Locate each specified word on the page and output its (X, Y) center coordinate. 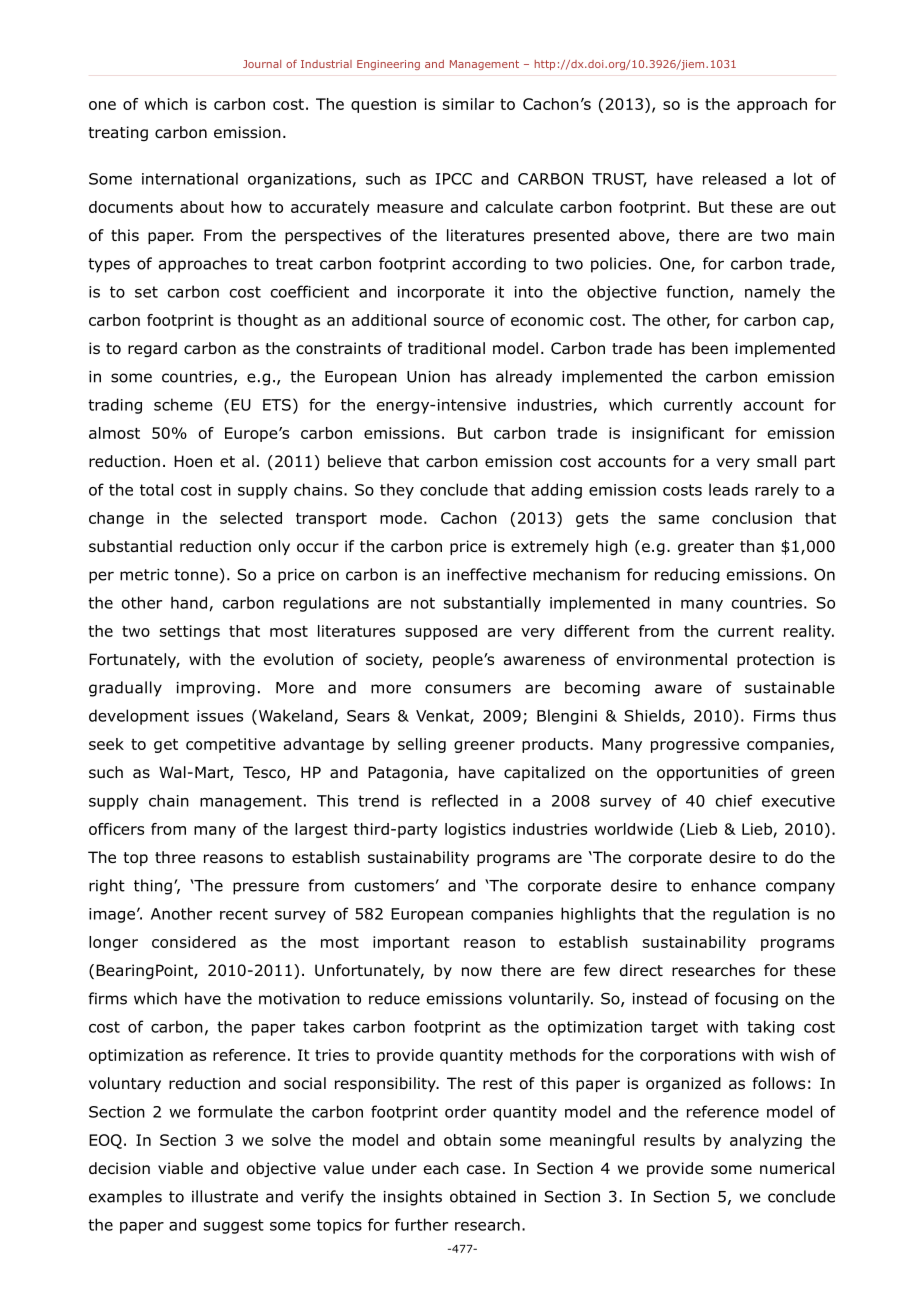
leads (728, 489)
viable (180, 1168)
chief (734, 800)
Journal (262, 64)
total (156, 489)
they (397, 491)
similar (468, 104)
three (175, 857)
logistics (475, 830)
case (484, 1169)
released (734, 178)
